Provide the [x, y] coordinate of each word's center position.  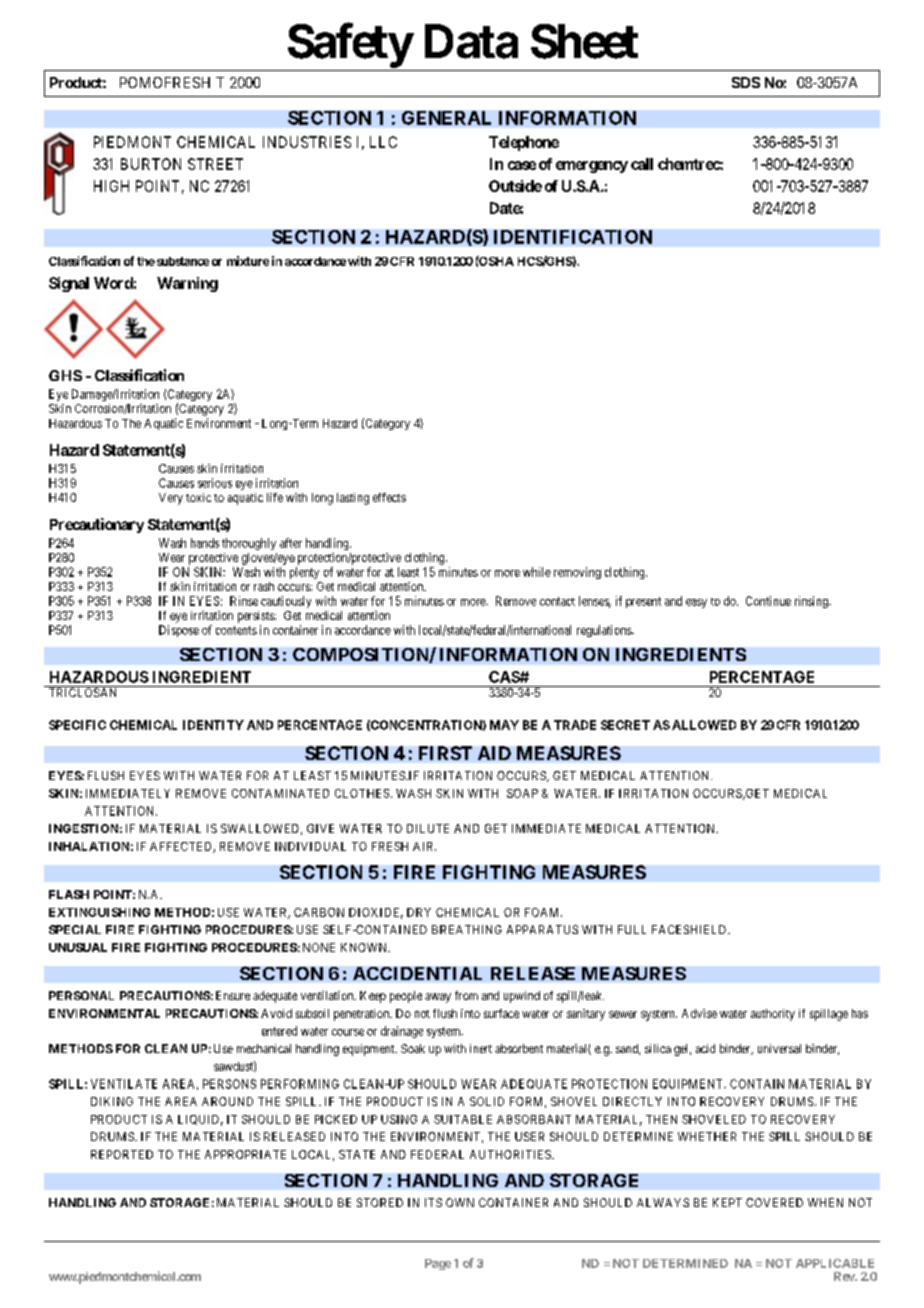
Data [471, 41]
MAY [504, 725]
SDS [746, 82]
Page [438, 1264]
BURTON [151, 164]
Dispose [179, 631]
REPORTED [122, 1154]
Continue [768, 601]
